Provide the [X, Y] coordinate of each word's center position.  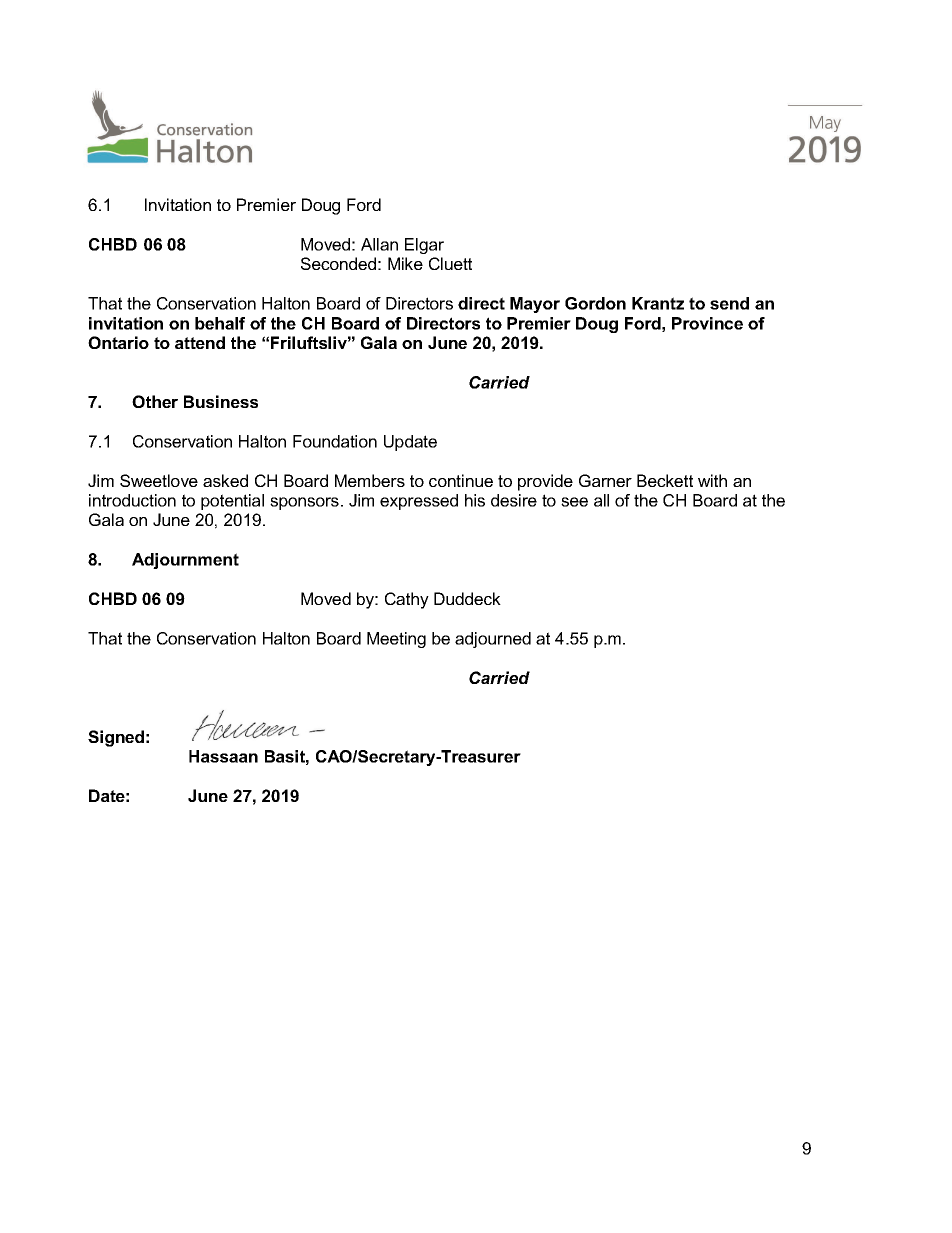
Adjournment [185, 561]
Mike [405, 263]
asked [225, 480]
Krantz [658, 303]
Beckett [665, 480]
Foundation [335, 441]
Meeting [396, 640]
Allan [379, 244]
